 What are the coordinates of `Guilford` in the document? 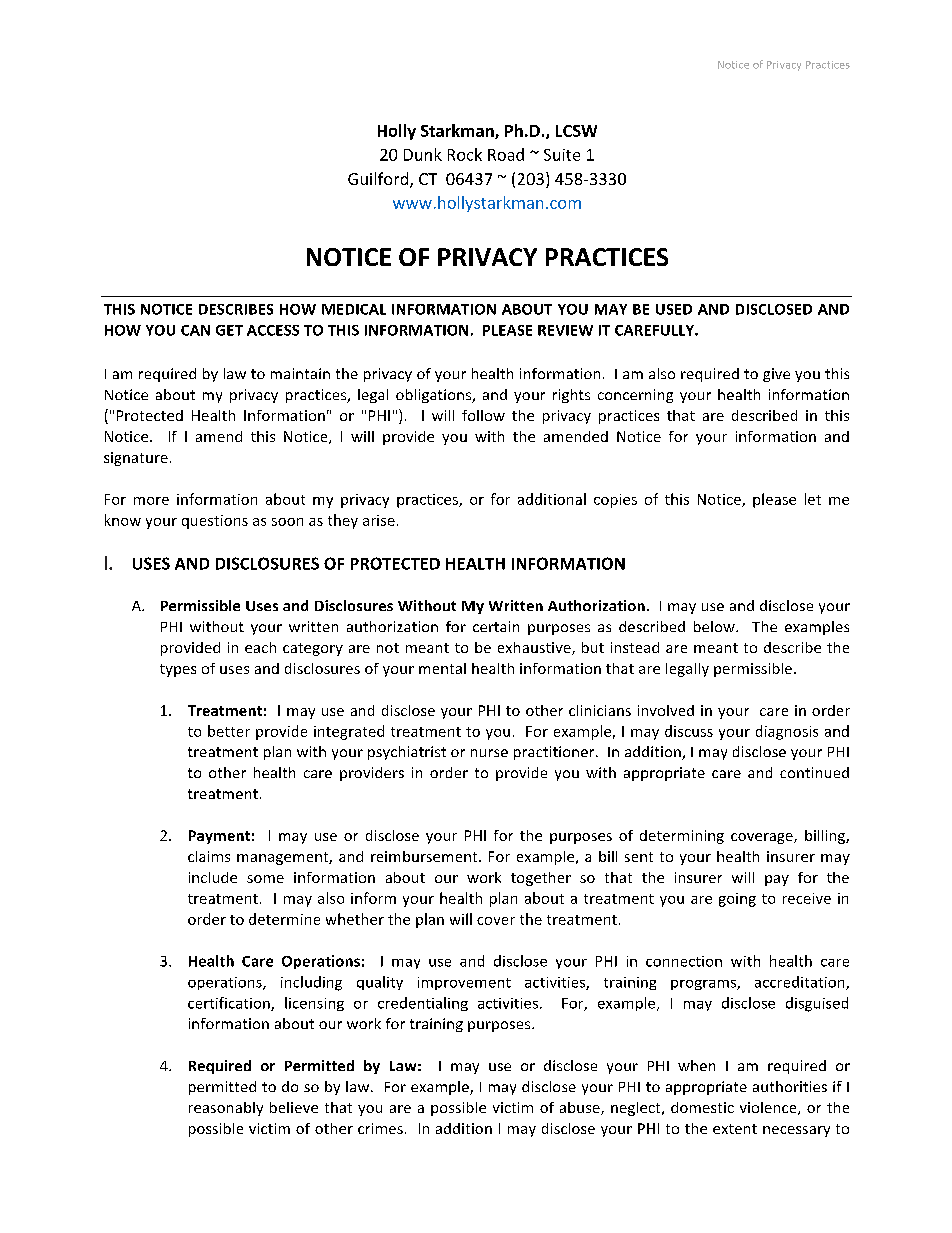 It's located at (379, 180).
